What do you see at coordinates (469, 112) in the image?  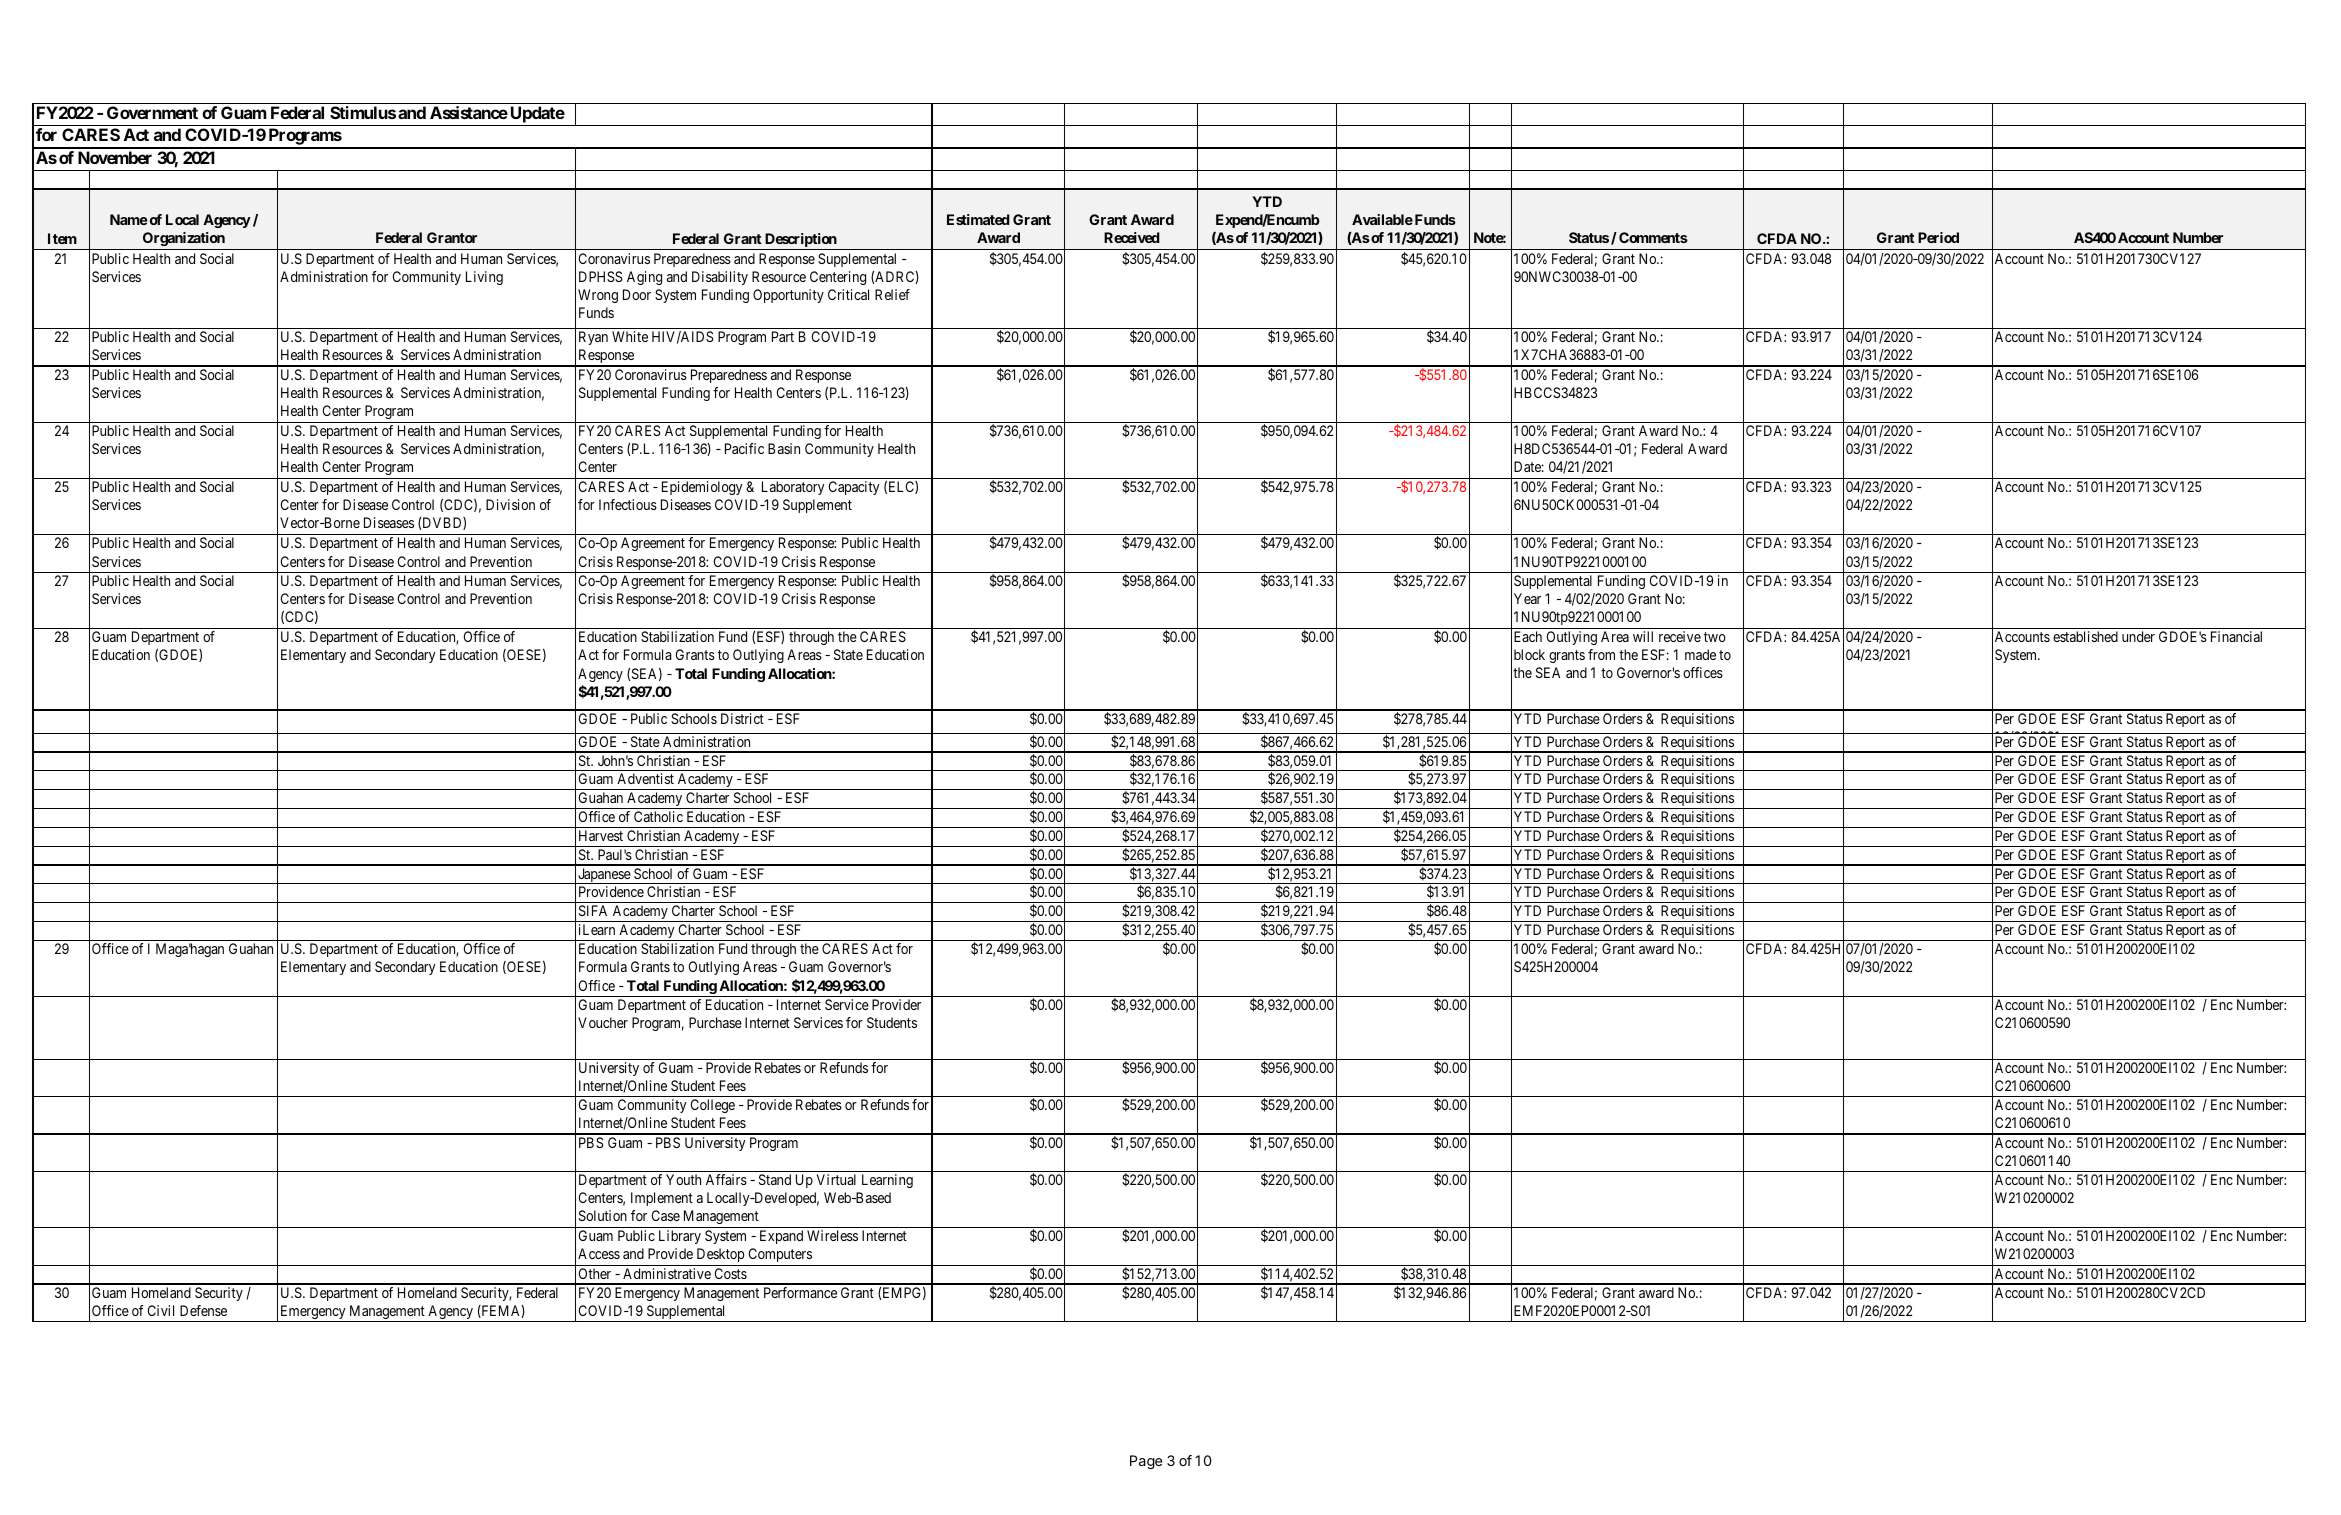 I see `Assistance` at bounding box center [469, 112].
